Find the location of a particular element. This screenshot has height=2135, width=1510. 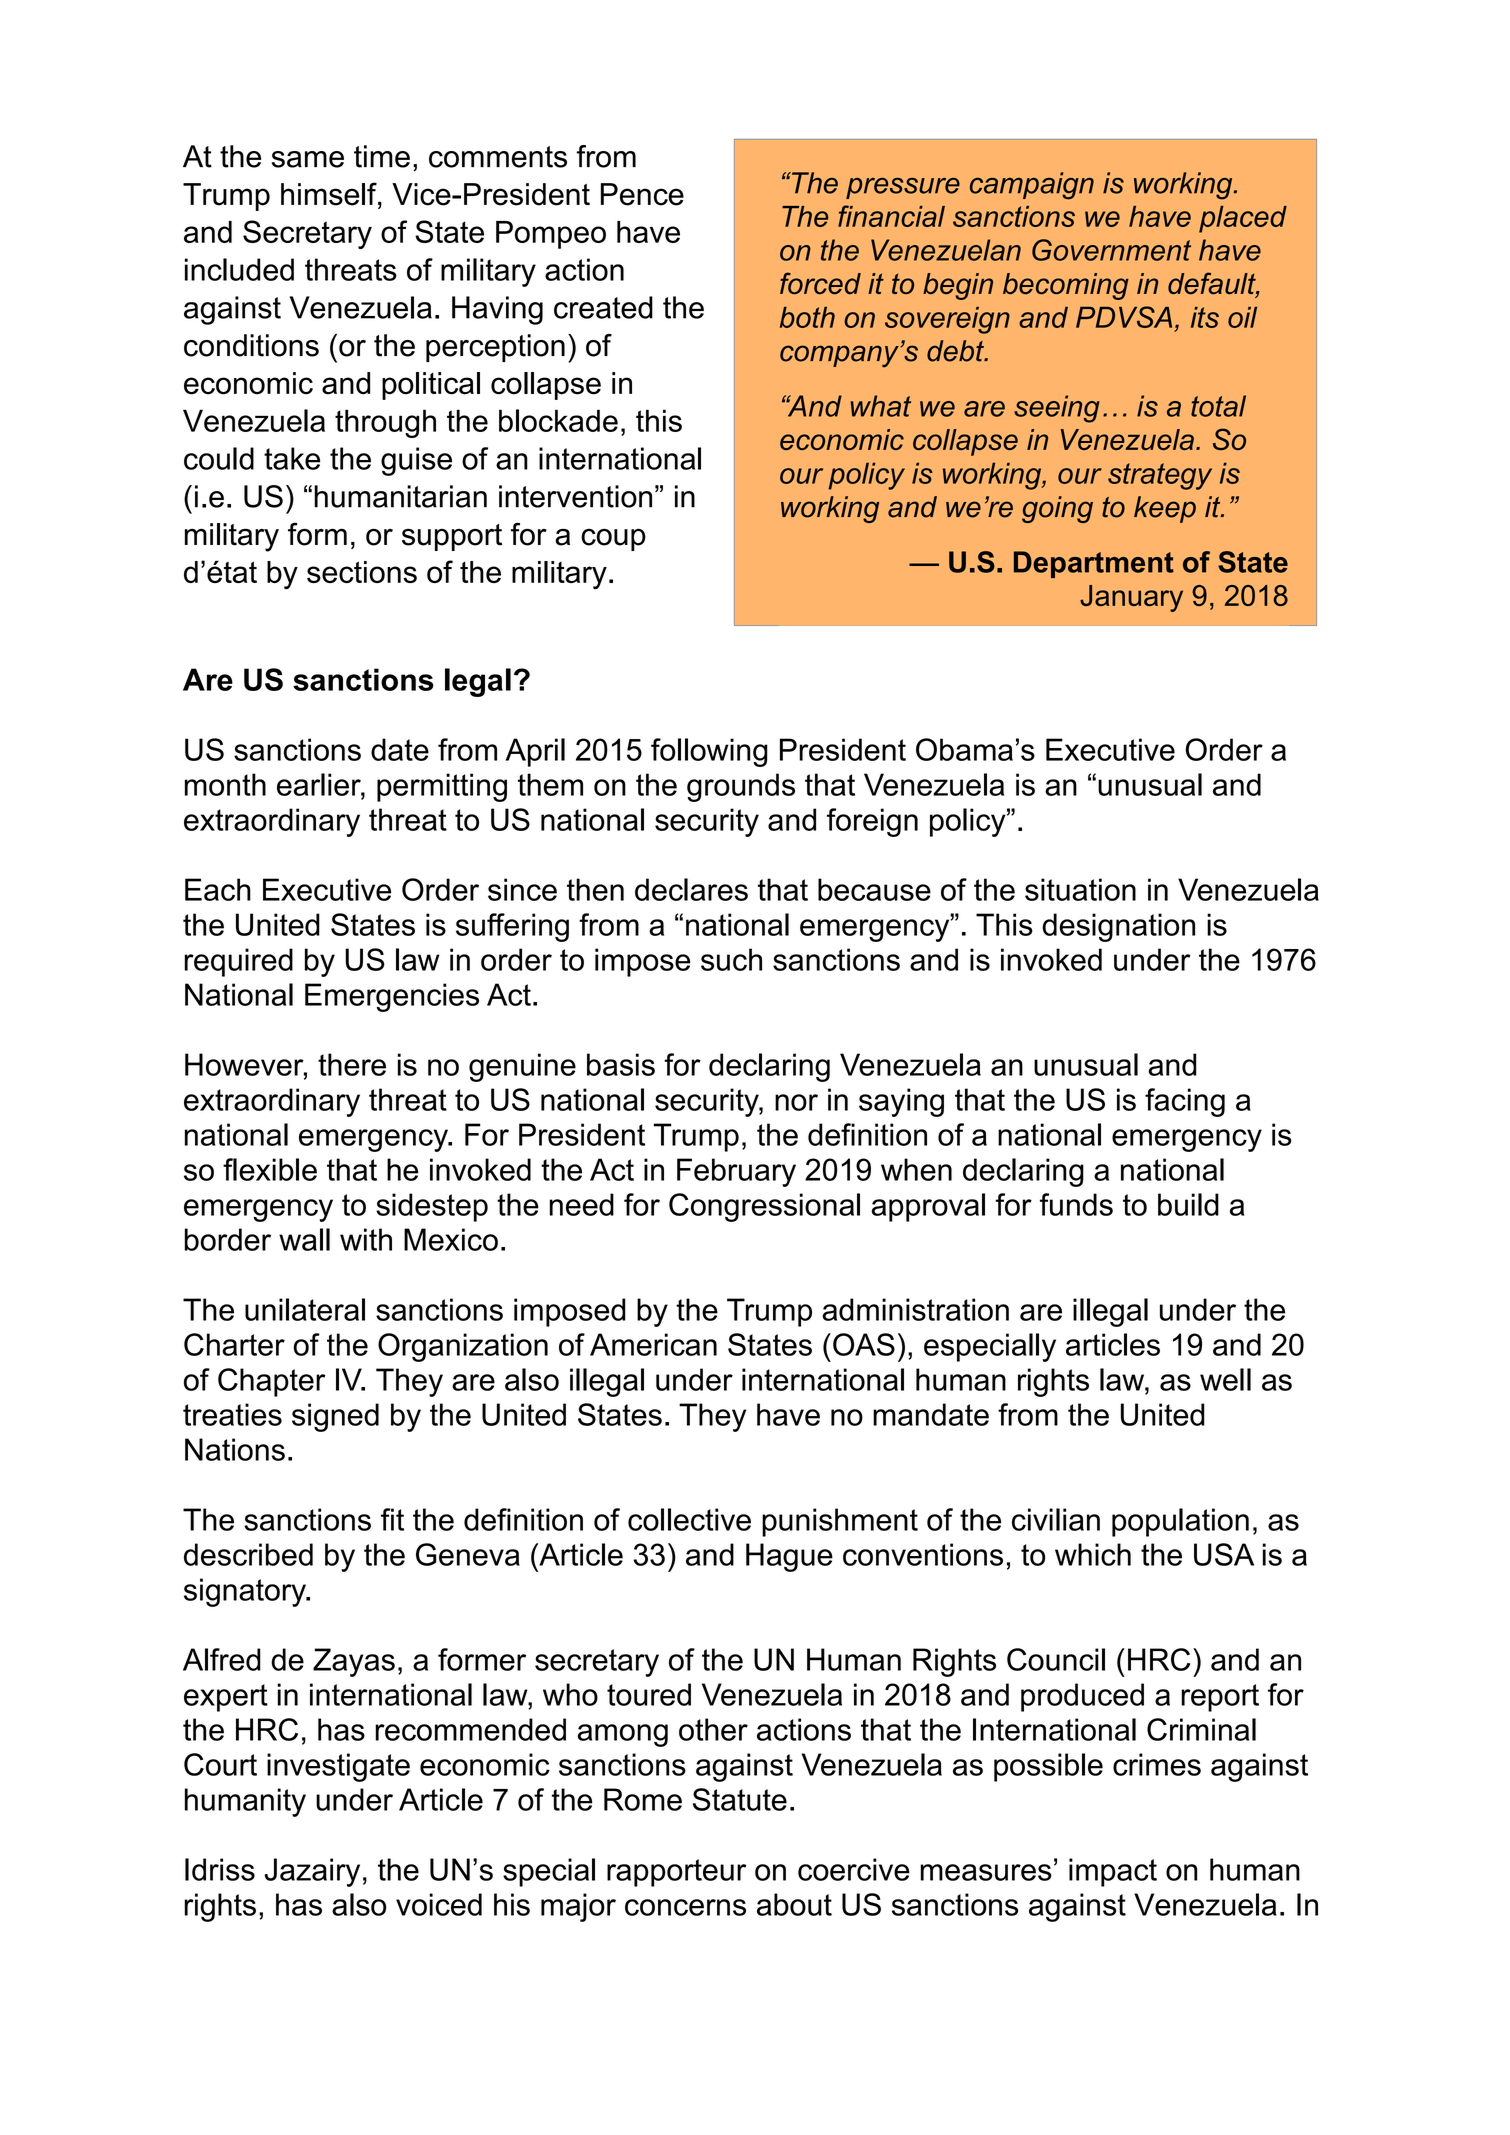

situation is located at coordinates (1080, 889).
